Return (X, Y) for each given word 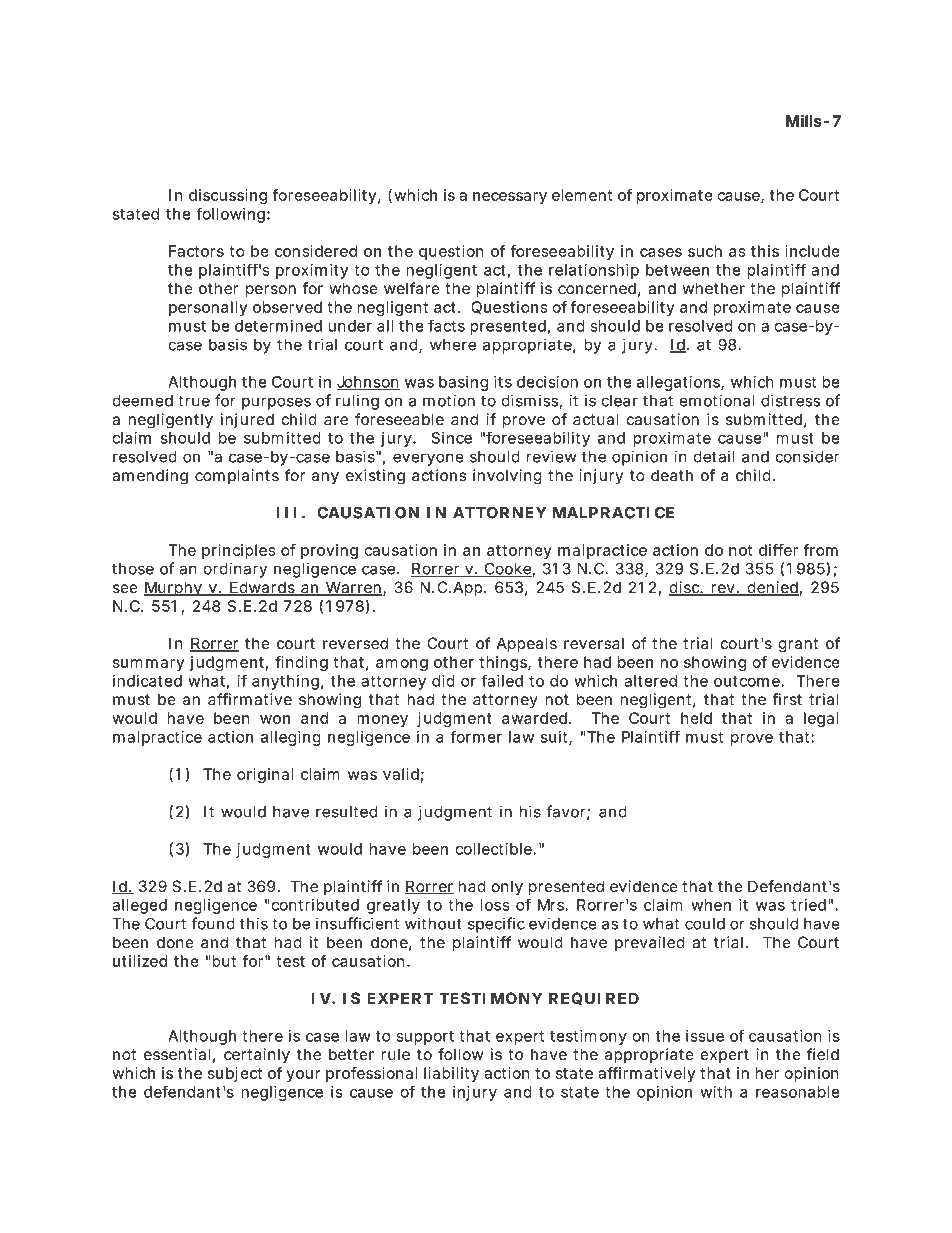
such (705, 251)
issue (705, 1036)
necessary (510, 198)
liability (451, 1074)
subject (235, 1074)
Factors (196, 251)
